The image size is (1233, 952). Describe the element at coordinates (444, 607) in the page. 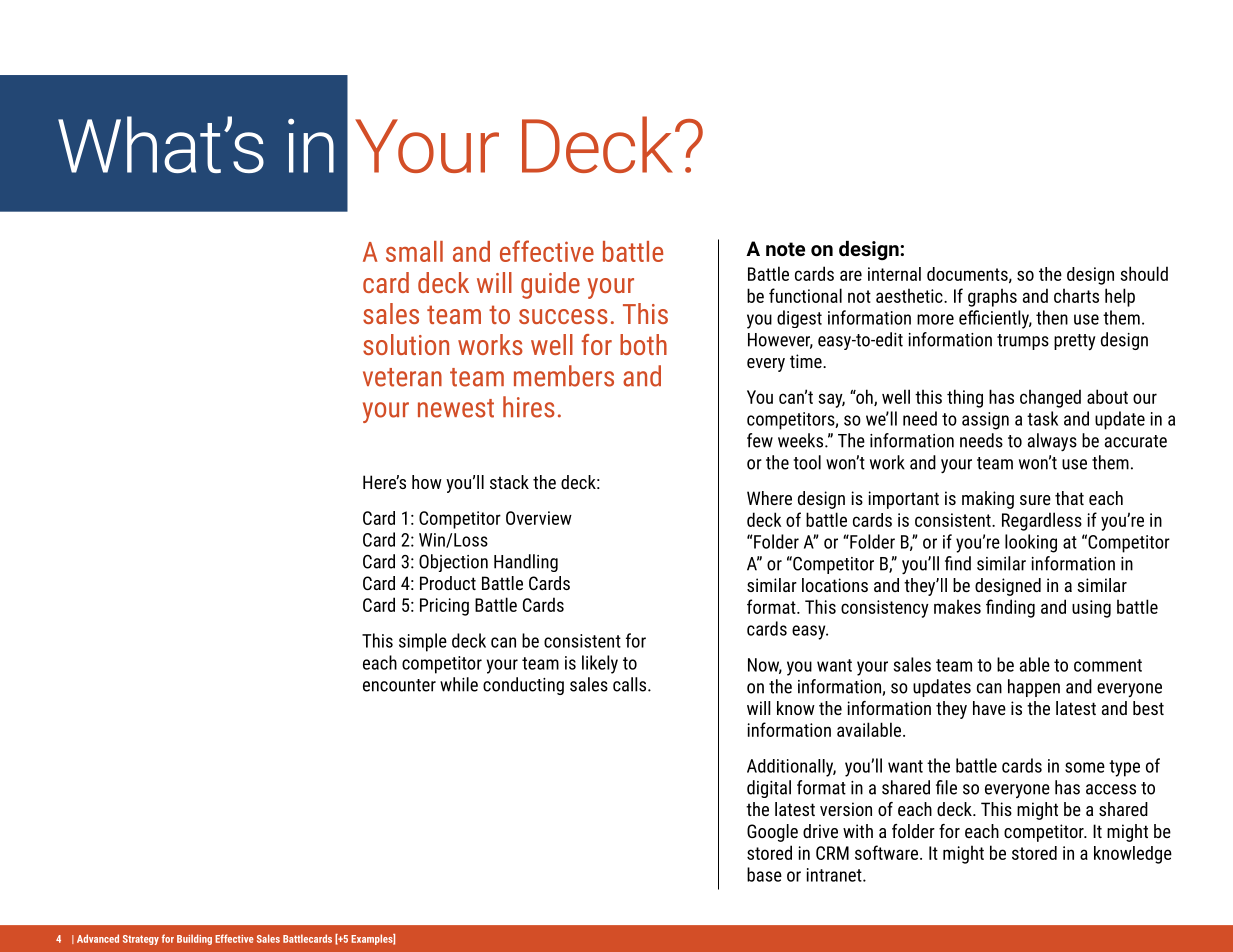

I see `Pricing` at that location.
